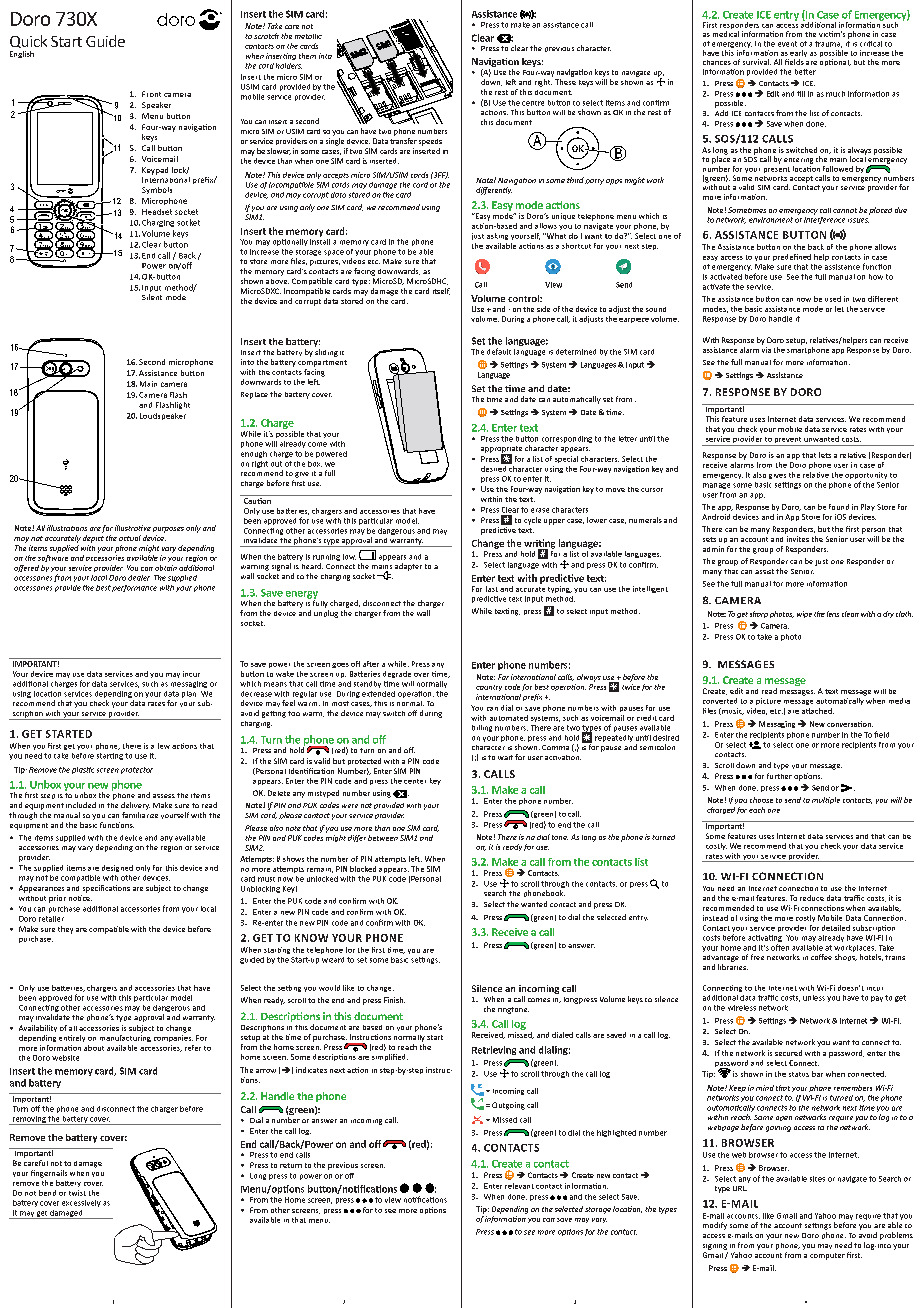 This document has height=1308, width=924. I want to click on Front, so click(151, 94).
